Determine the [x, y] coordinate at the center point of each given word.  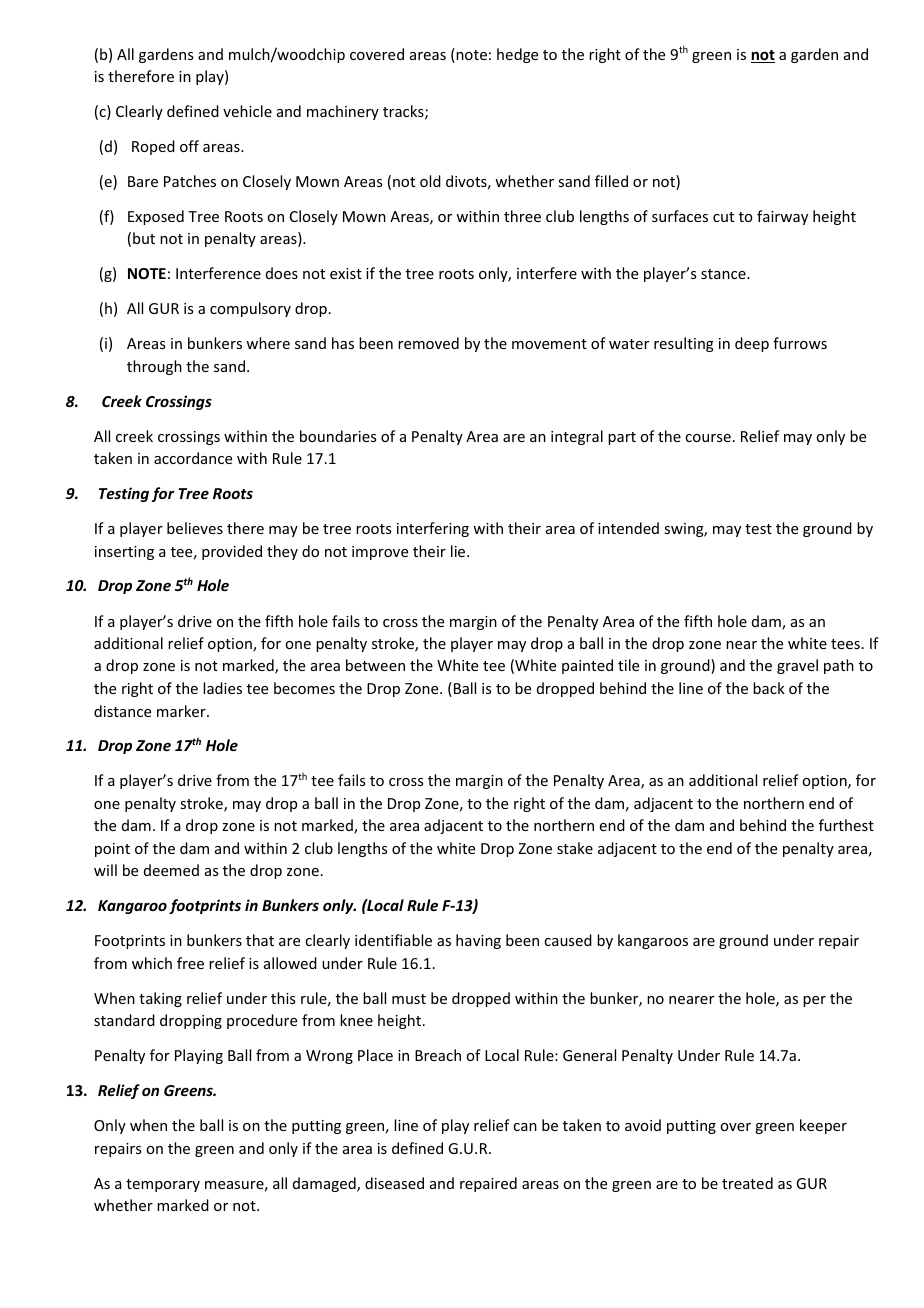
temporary [163, 1185]
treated [747, 1183]
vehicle [247, 111]
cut [723, 217]
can [525, 1127]
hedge [517, 55]
